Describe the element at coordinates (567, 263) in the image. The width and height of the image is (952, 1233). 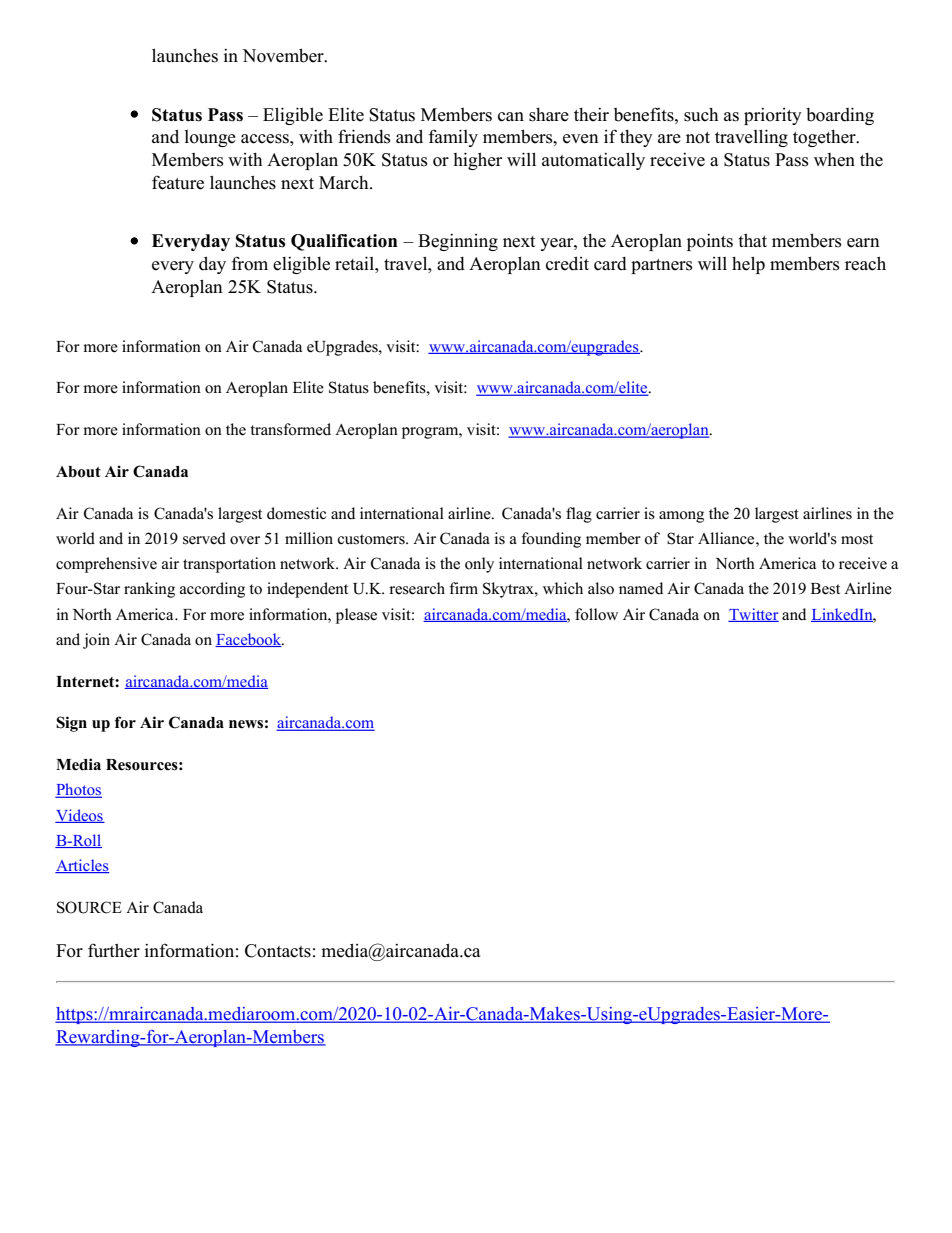
I see `credit` at that location.
